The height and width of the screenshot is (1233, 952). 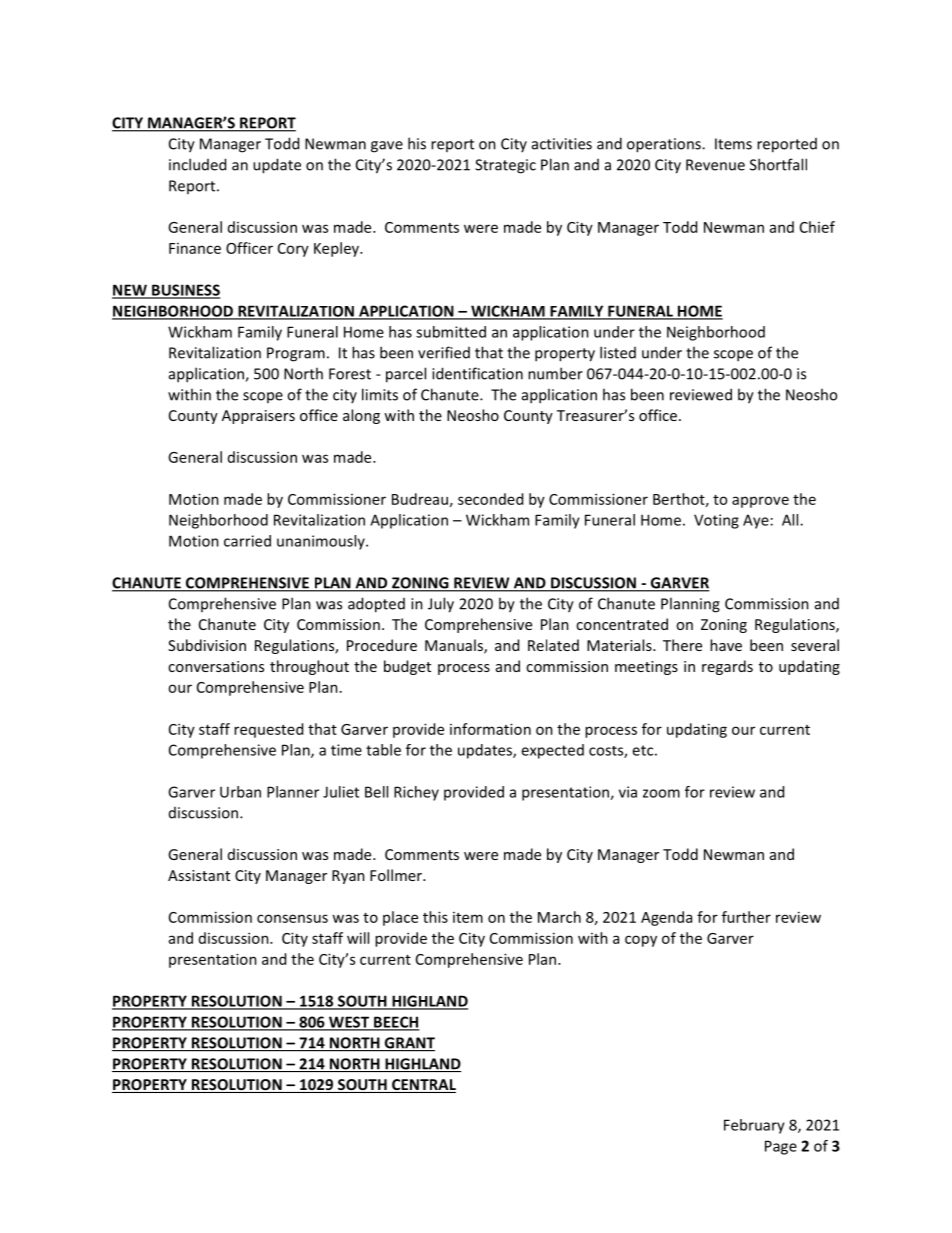 What do you see at coordinates (559, 917) in the screenshot?
I see `March` at bounding box center [559, 917].
